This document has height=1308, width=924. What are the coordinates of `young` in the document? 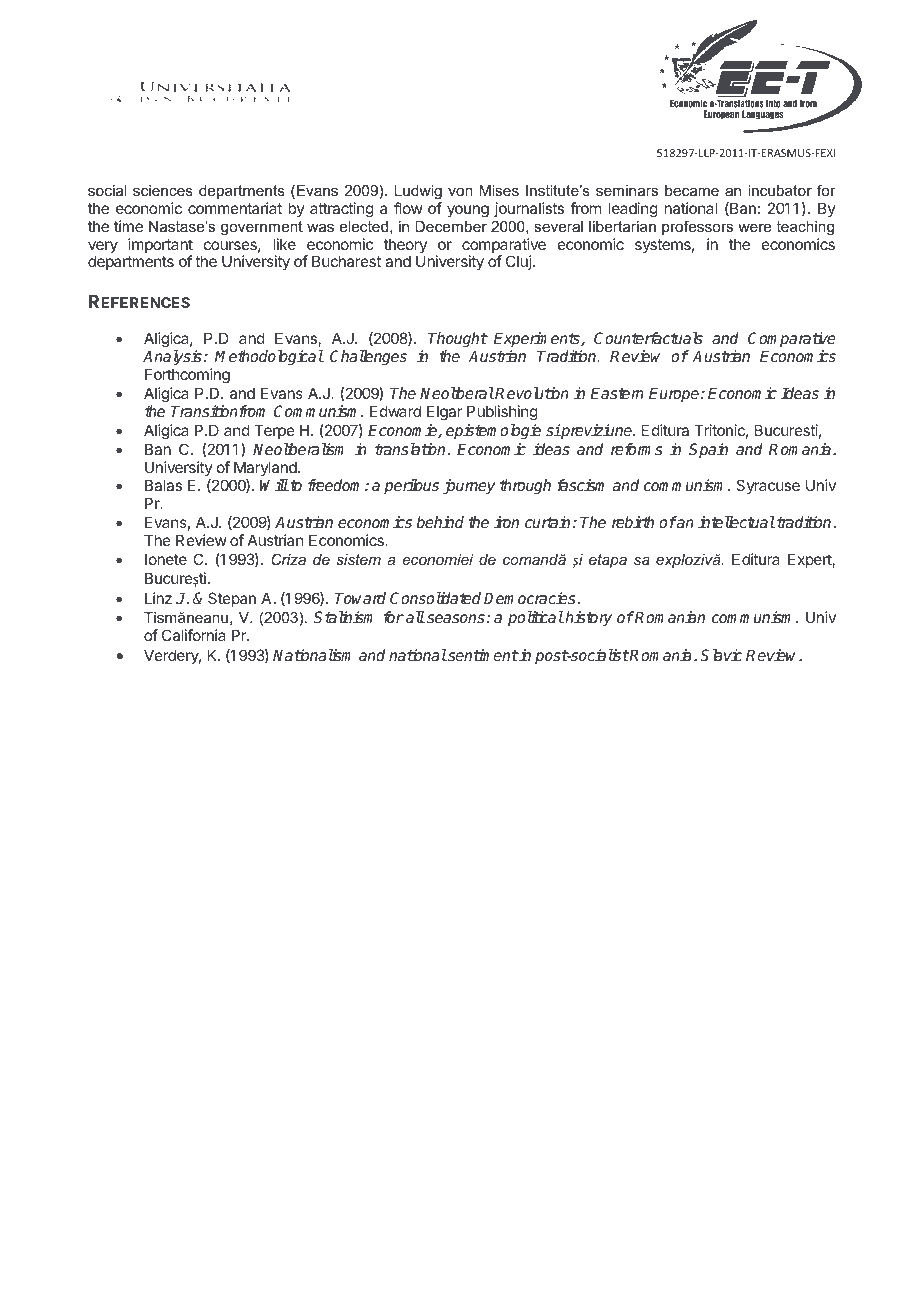 It's located at (468, 211).
